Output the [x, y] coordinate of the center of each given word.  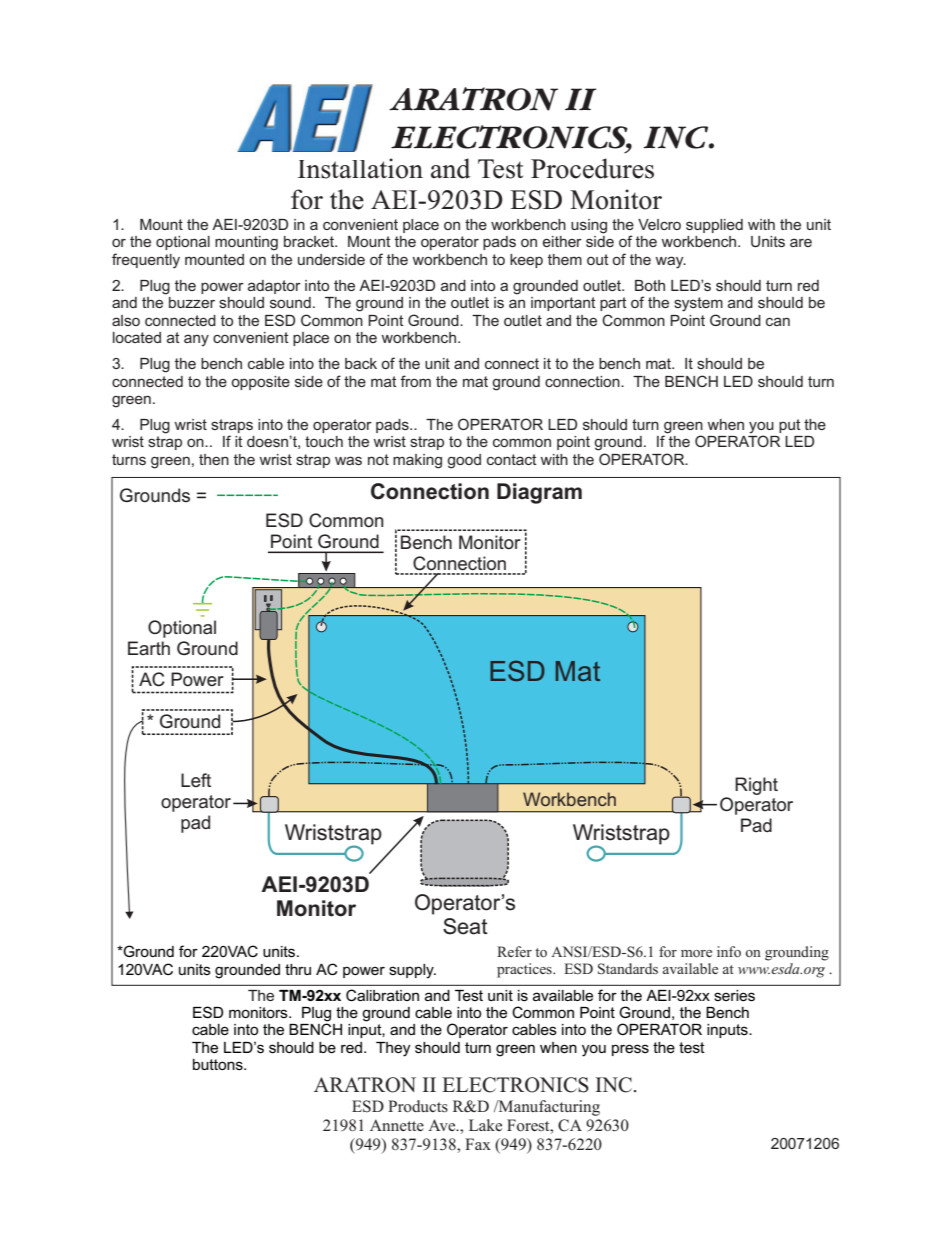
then [214, 459]
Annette [397, 1125]
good [464, 461]
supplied [714, 226]
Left [196, 780]
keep [526, 261]
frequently [146, 261]
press [630, 1050]
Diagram [539, 493]
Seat [465, 926]
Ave [443, 1125]
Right [756, 786]
